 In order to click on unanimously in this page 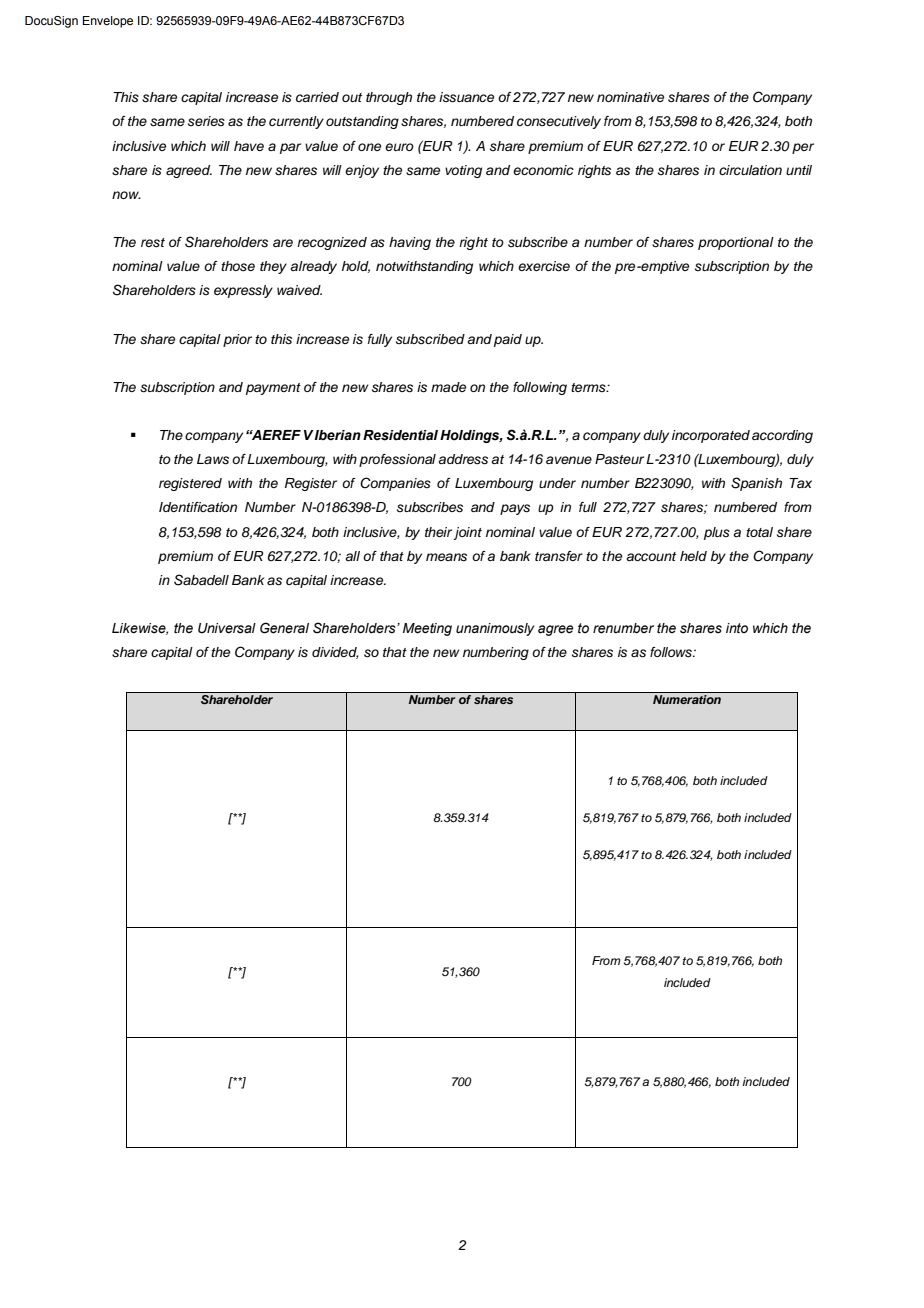, I will do `click(495, 629)`.
